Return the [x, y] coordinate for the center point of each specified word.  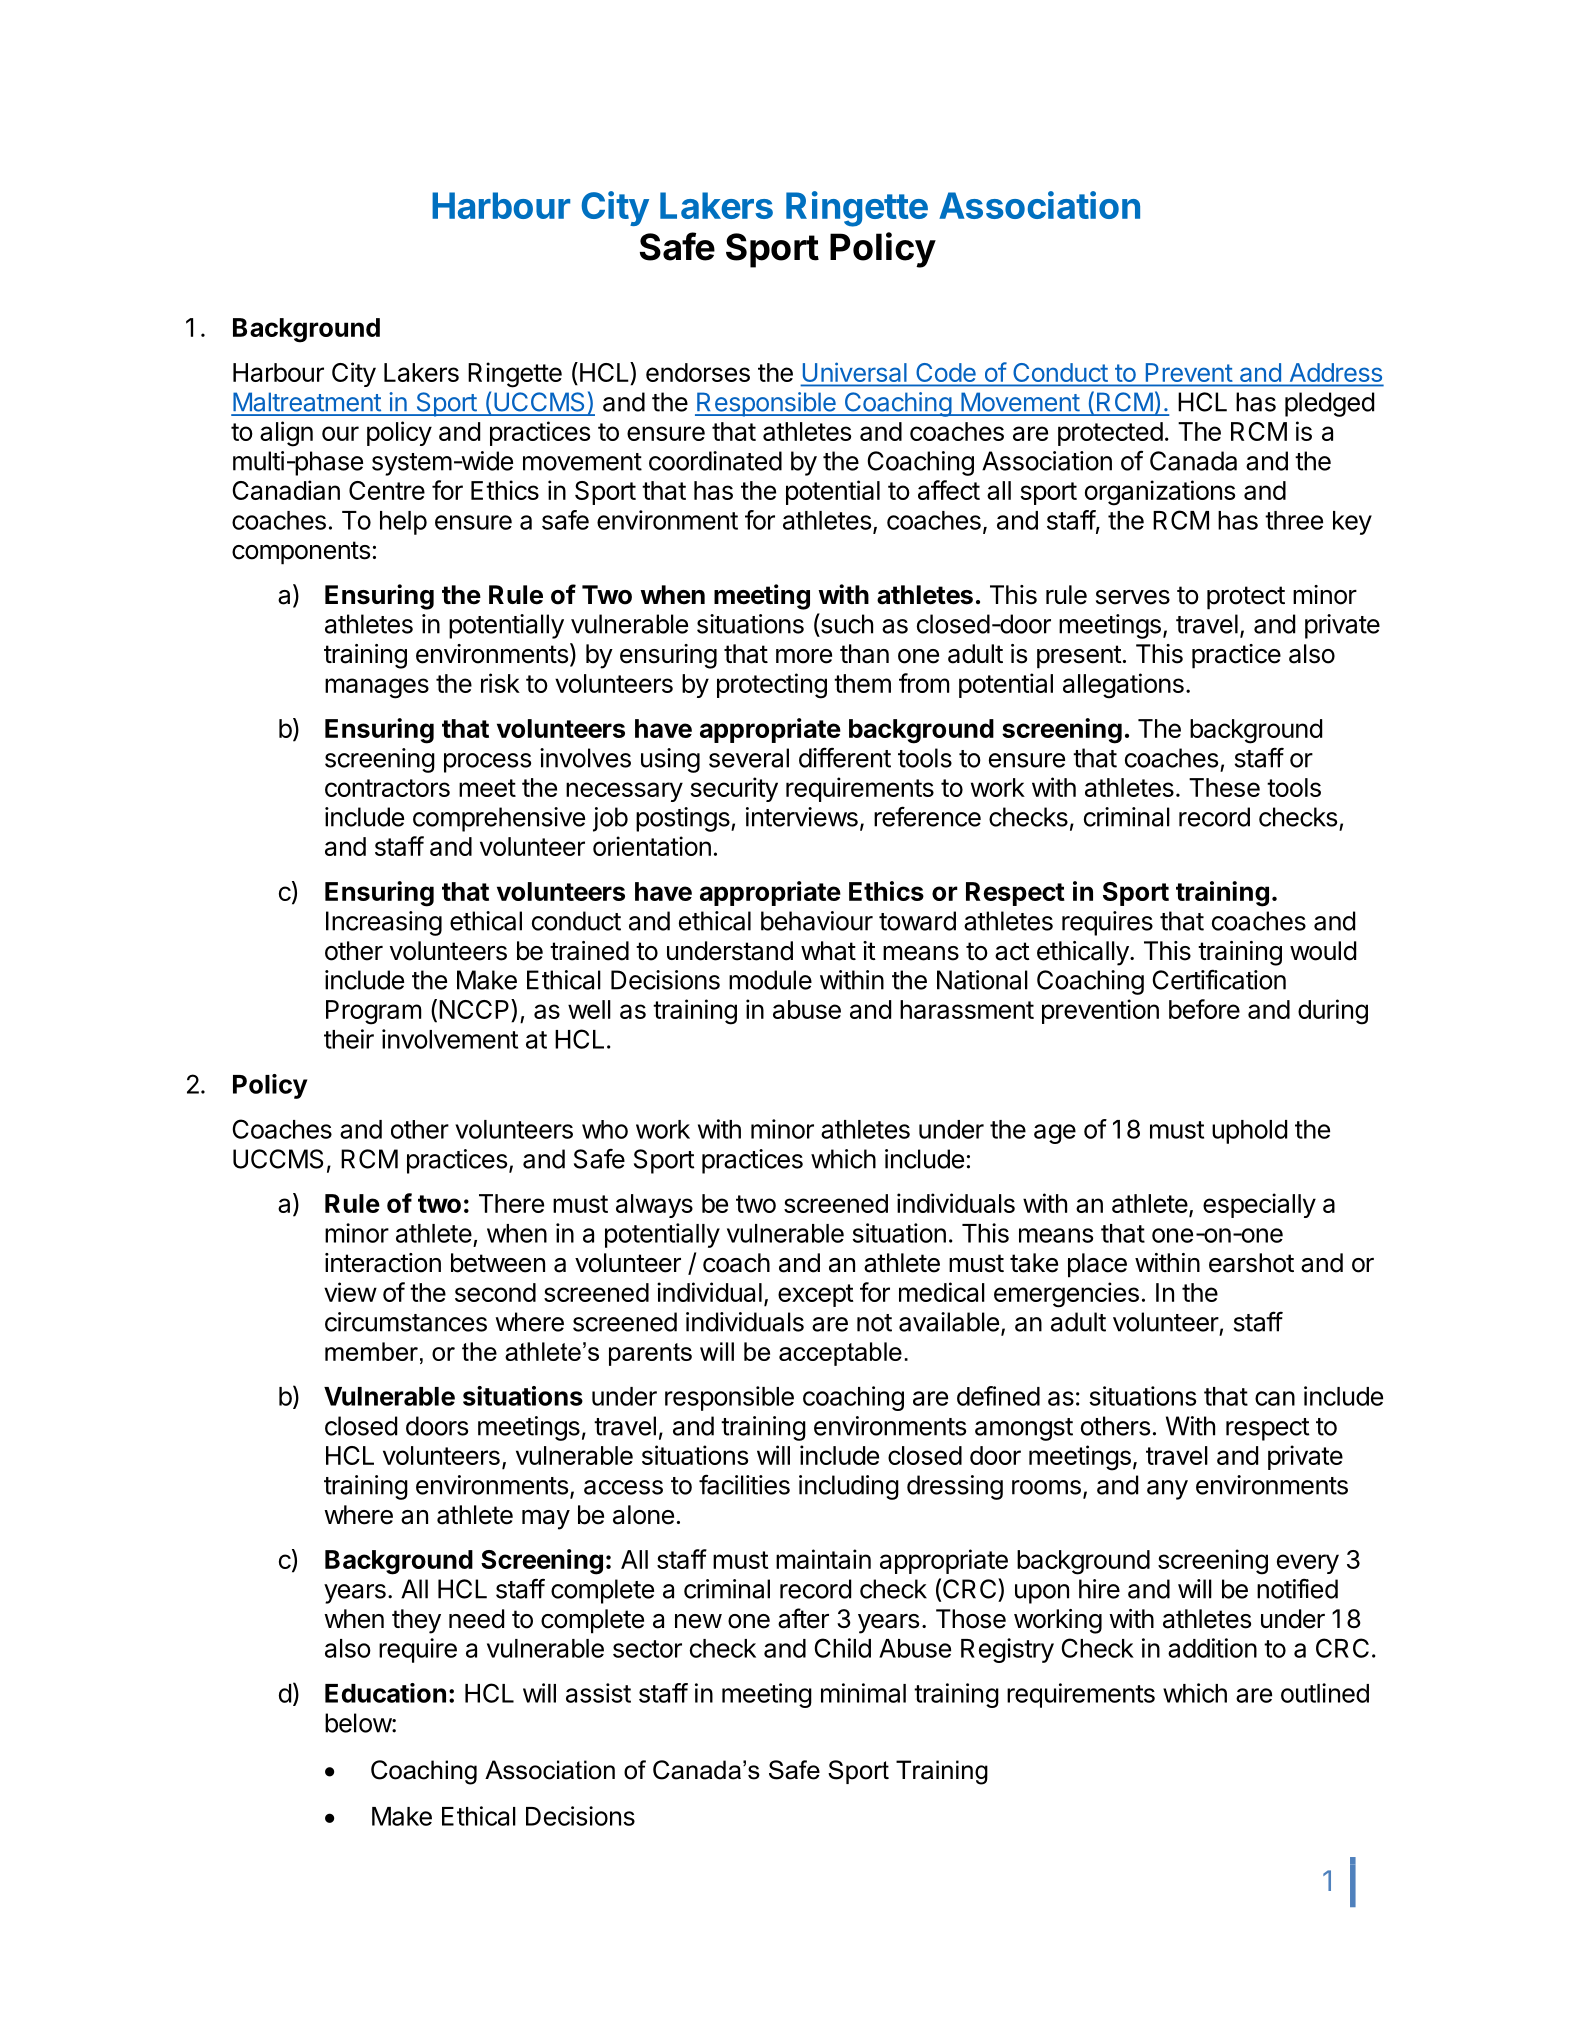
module [770, 980]
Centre [387, 490]
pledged [1329, 404]
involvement [450, 1039]
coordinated [715, 461]
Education [385, 1693]
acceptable [840, 1354]
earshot [1251, 1263]
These [1224, 787]
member [371, 1351]
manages [377, 688]
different [845, 757]
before [1204, 1009]
